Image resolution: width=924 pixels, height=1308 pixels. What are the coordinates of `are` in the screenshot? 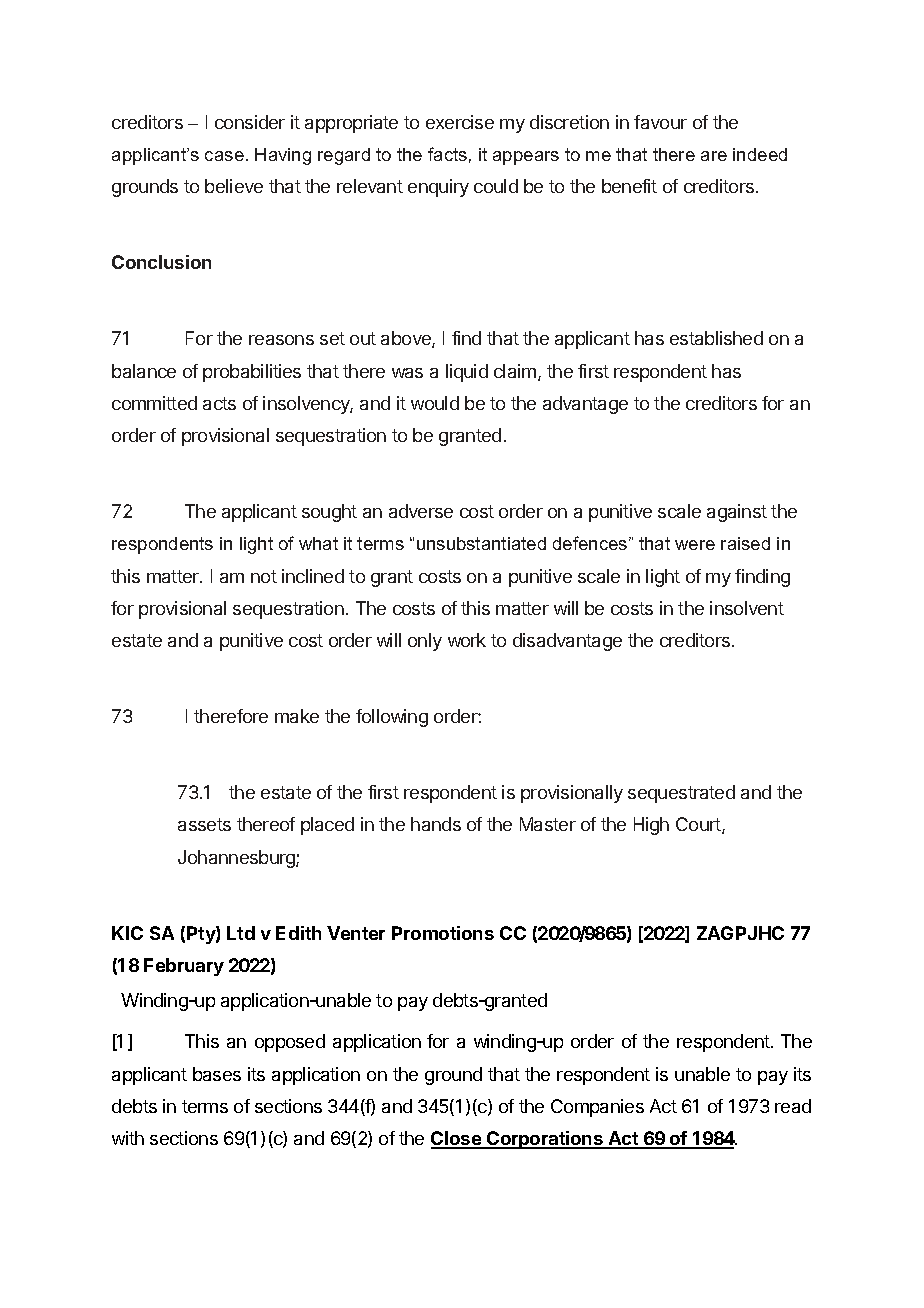 It's located at (714, 156).
